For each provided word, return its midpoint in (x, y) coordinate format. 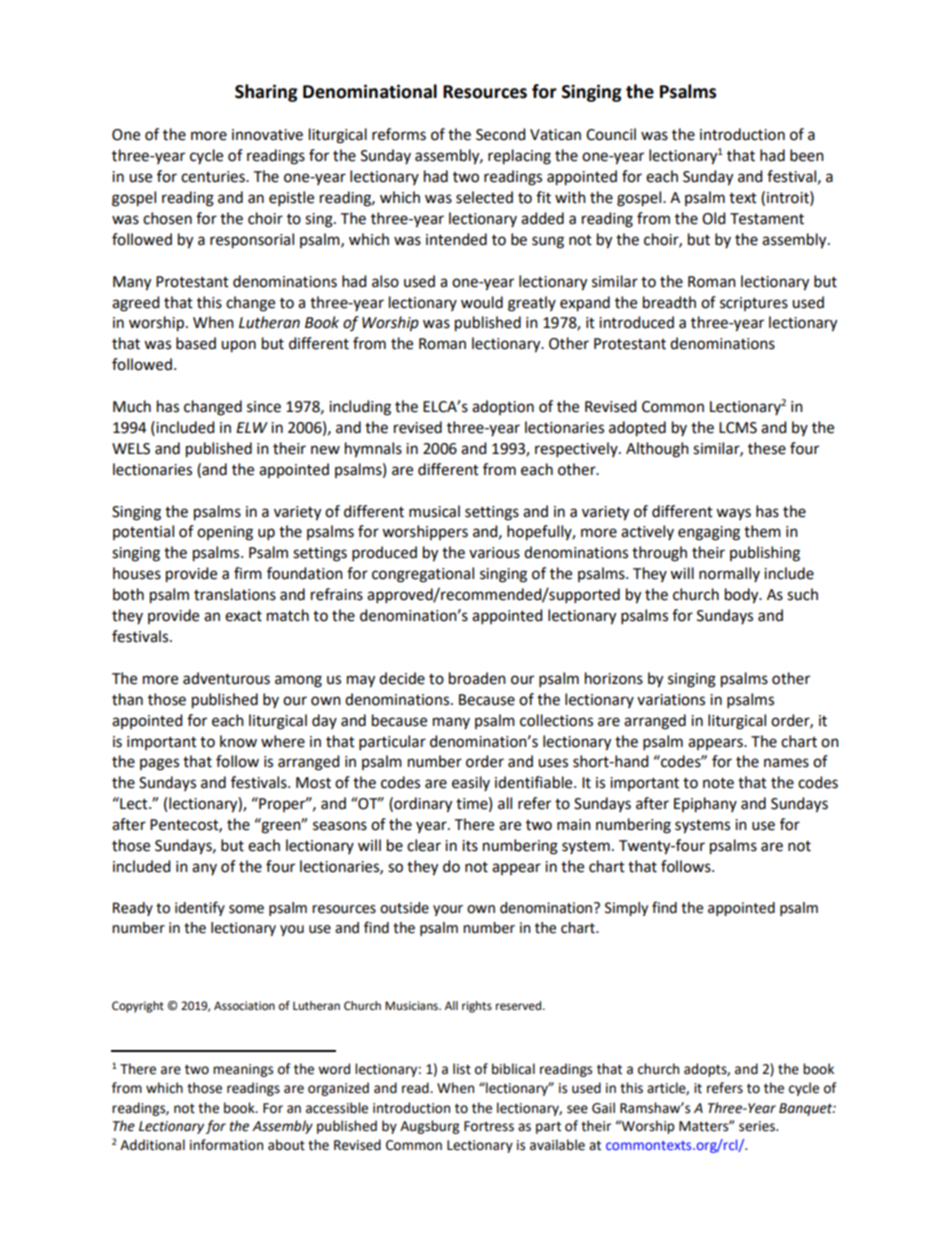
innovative (267, 135)
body (743, 596)
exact (243, 616)
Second (500, 134)
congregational (423, 575)
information (226, 1145)
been (807, 155)
